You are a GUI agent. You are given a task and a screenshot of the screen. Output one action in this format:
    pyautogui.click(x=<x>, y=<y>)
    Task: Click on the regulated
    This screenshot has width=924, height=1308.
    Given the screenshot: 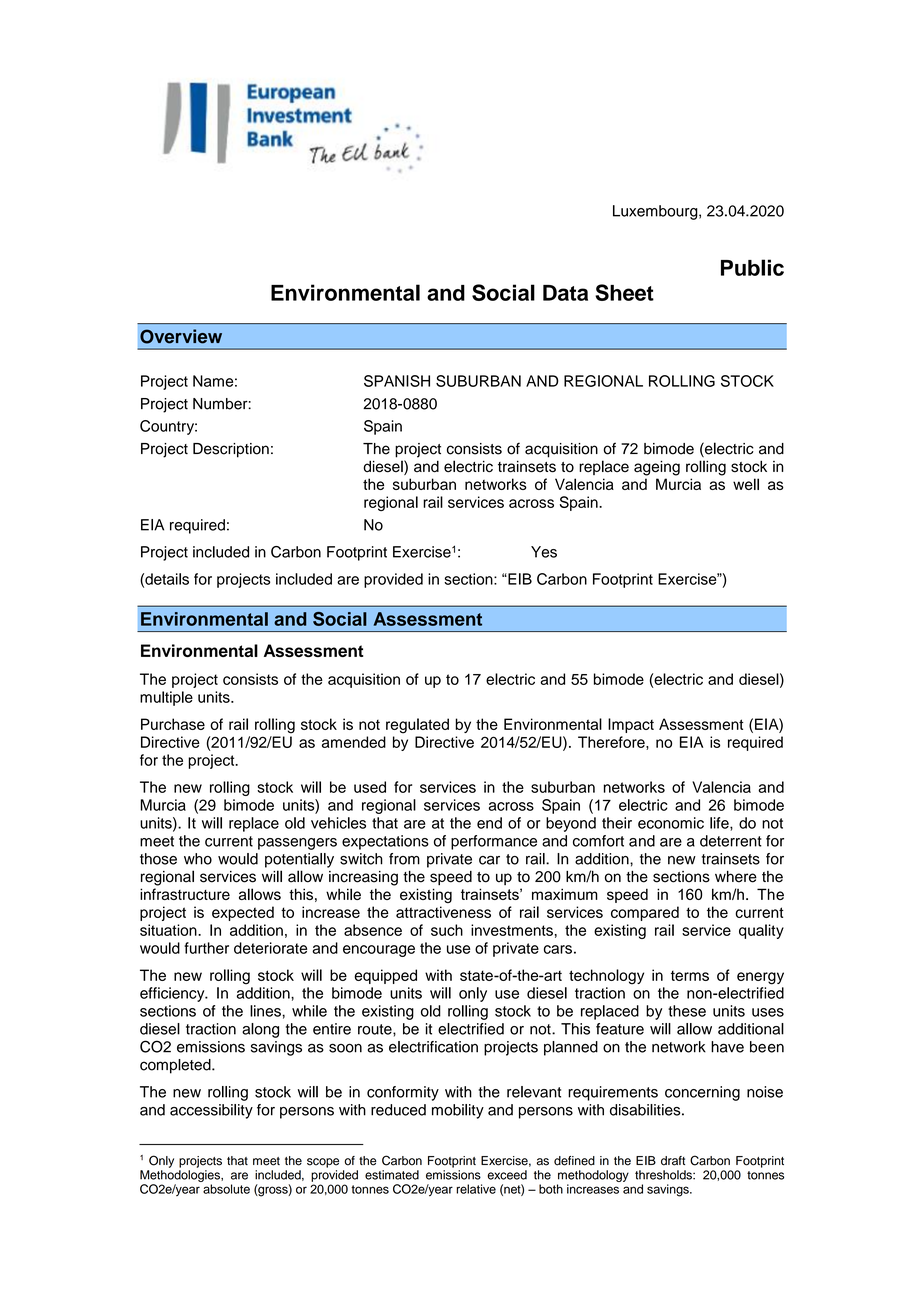 What is the action you would take?
    pyautogui.click(x=417, y=726)
